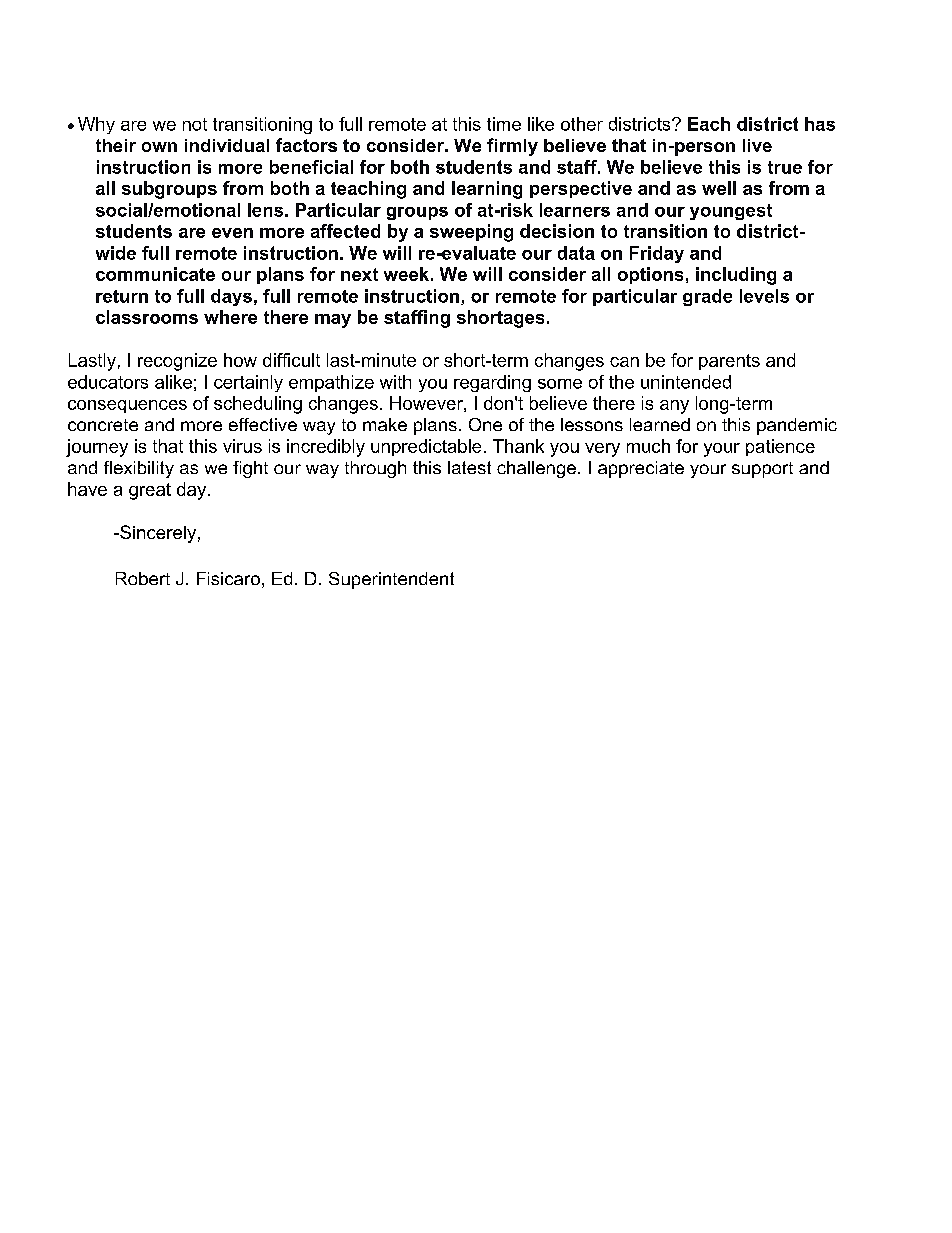 Image resolution: width=952 pixels, height=1233 pixels. What do you see at coordinates (471, 233) in the page?
I see `sweeping` at bounding box center [471, 233].
